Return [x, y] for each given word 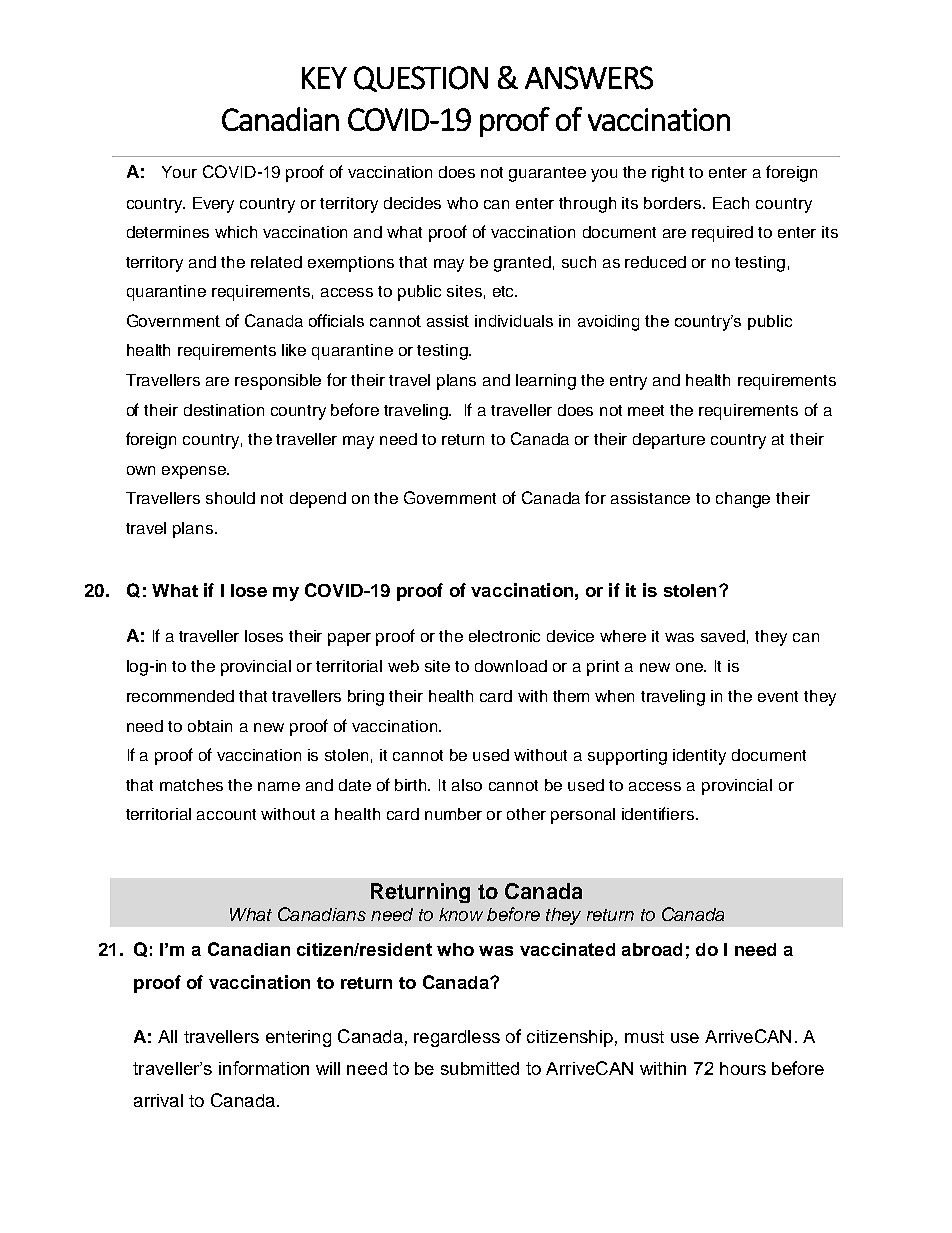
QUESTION [421, 79]
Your [179, 172]
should [230, 498]
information [264, 1068]
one [691, 667]
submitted [480, 1068]
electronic [504, 636]
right [668, 174]
